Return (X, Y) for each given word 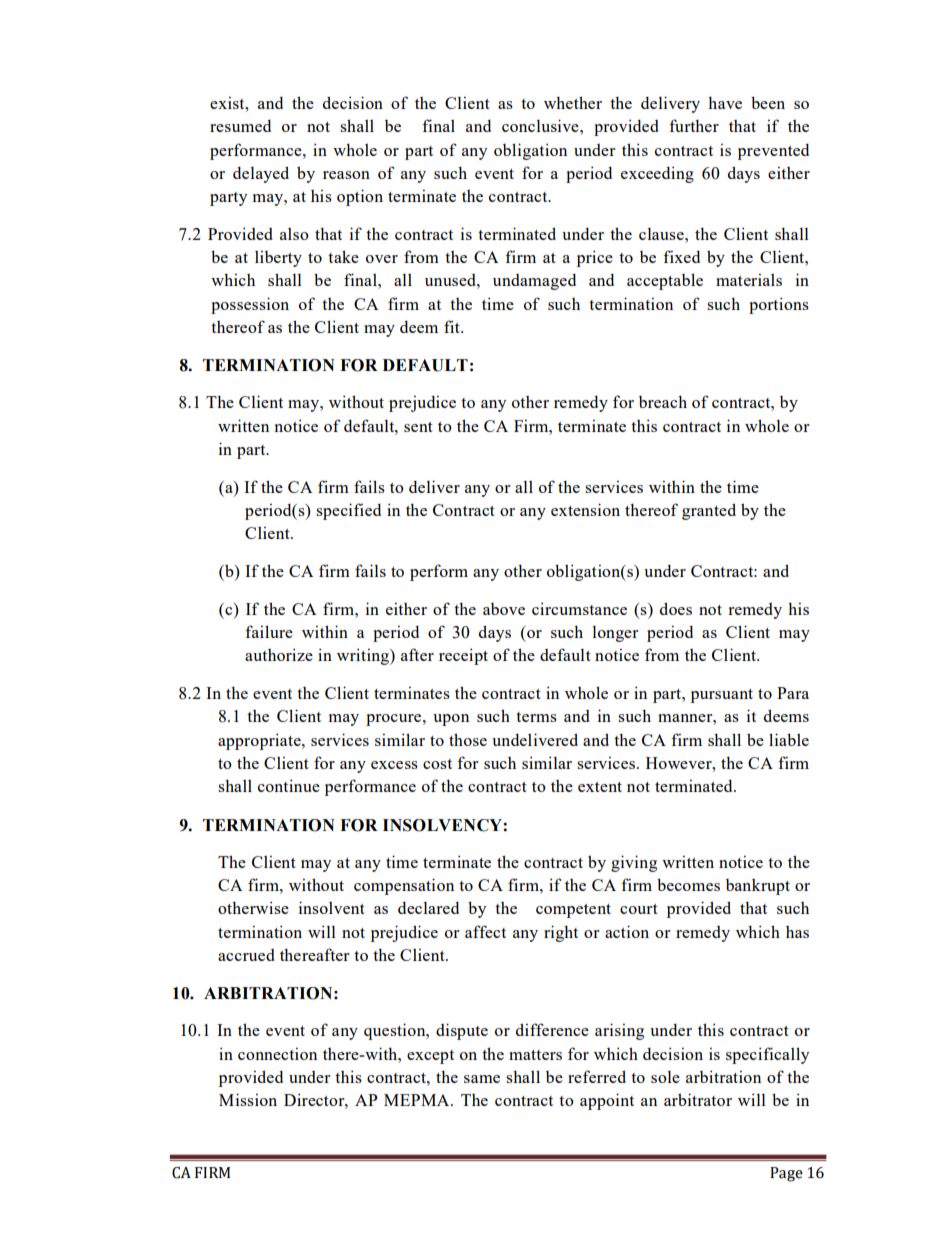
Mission (248, 1099)
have (725, 102)
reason (346, 175)
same (482, 1079)
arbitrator (698, 1099)
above (504, 609)
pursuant (722, 696)
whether (573, 102)
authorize (279, 654)
